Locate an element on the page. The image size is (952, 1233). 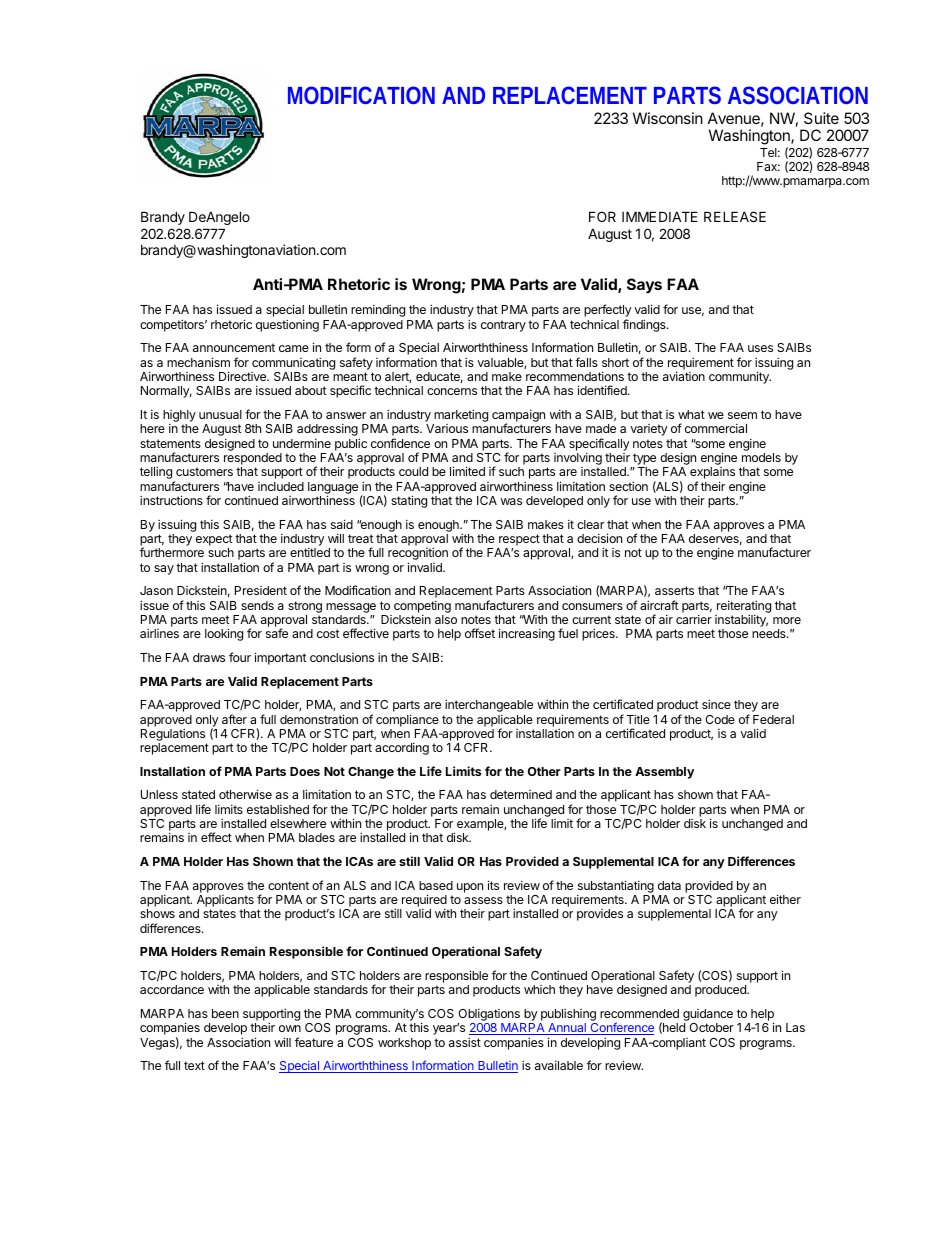
Suite is located at coordinates (821, 118).
